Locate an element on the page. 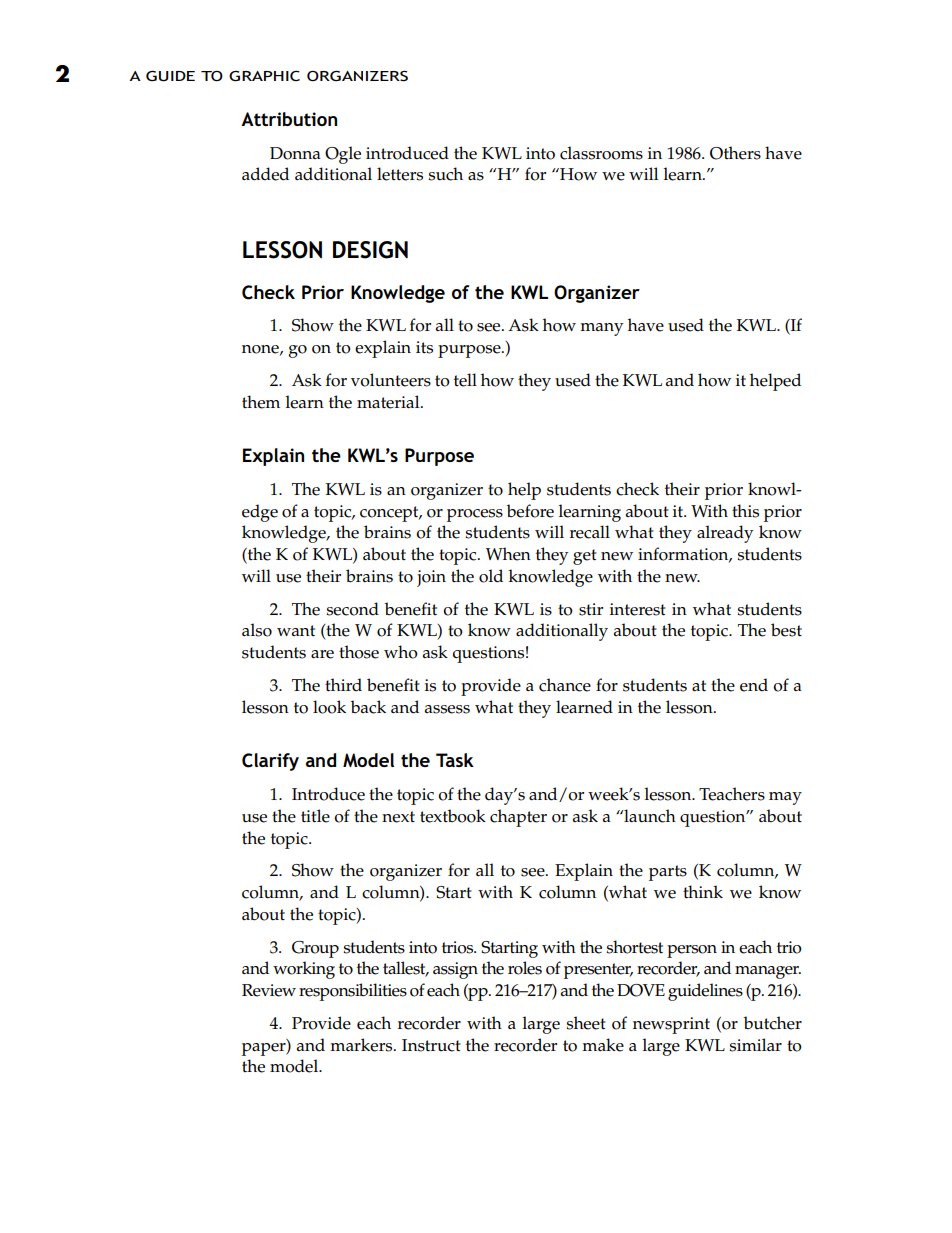 The width and height of the document is (952, 1233). Others is located at coordinates (735, 153).
